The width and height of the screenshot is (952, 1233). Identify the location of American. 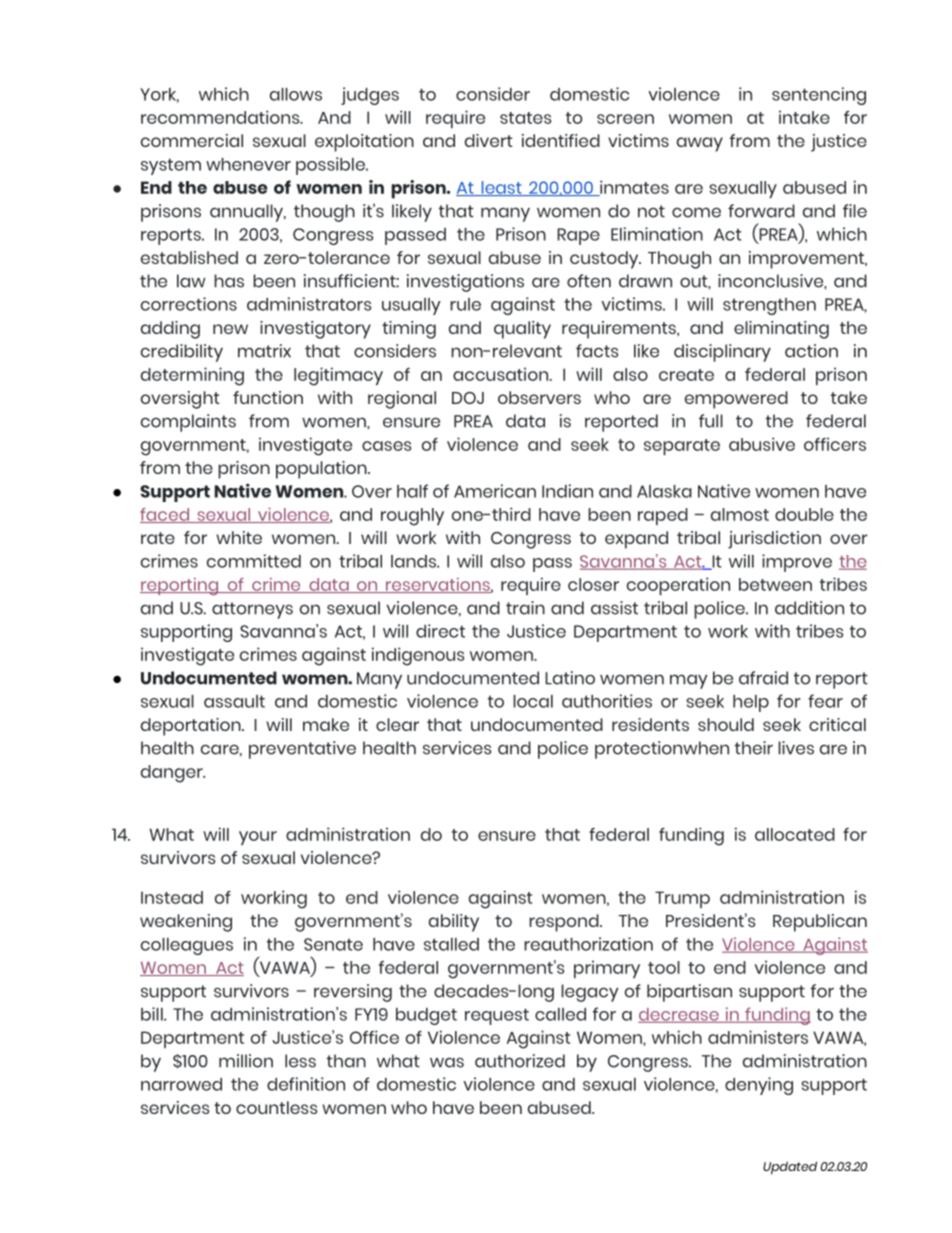
(495, 491).
